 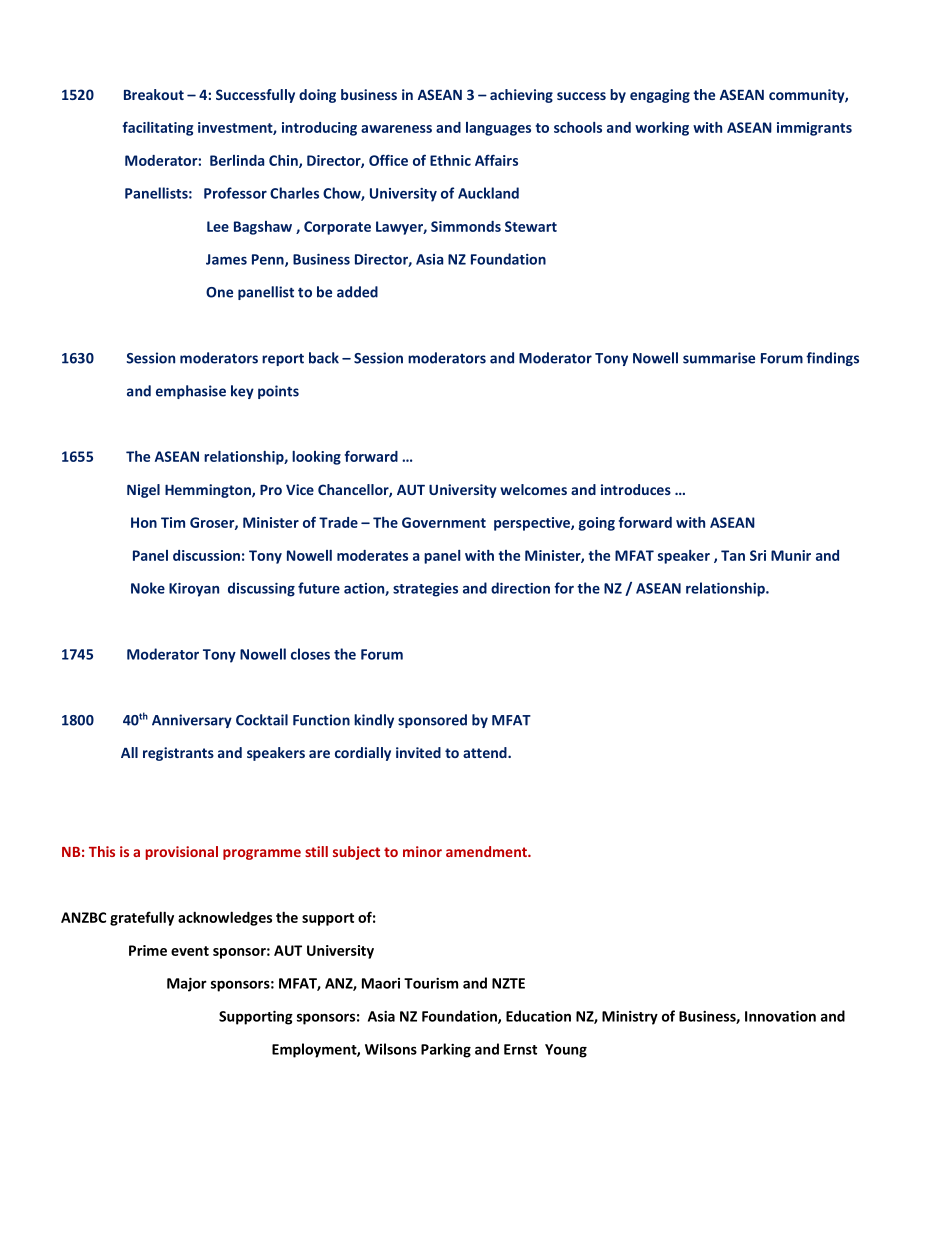 I want to click on languages, so click(x=498, y=129).
